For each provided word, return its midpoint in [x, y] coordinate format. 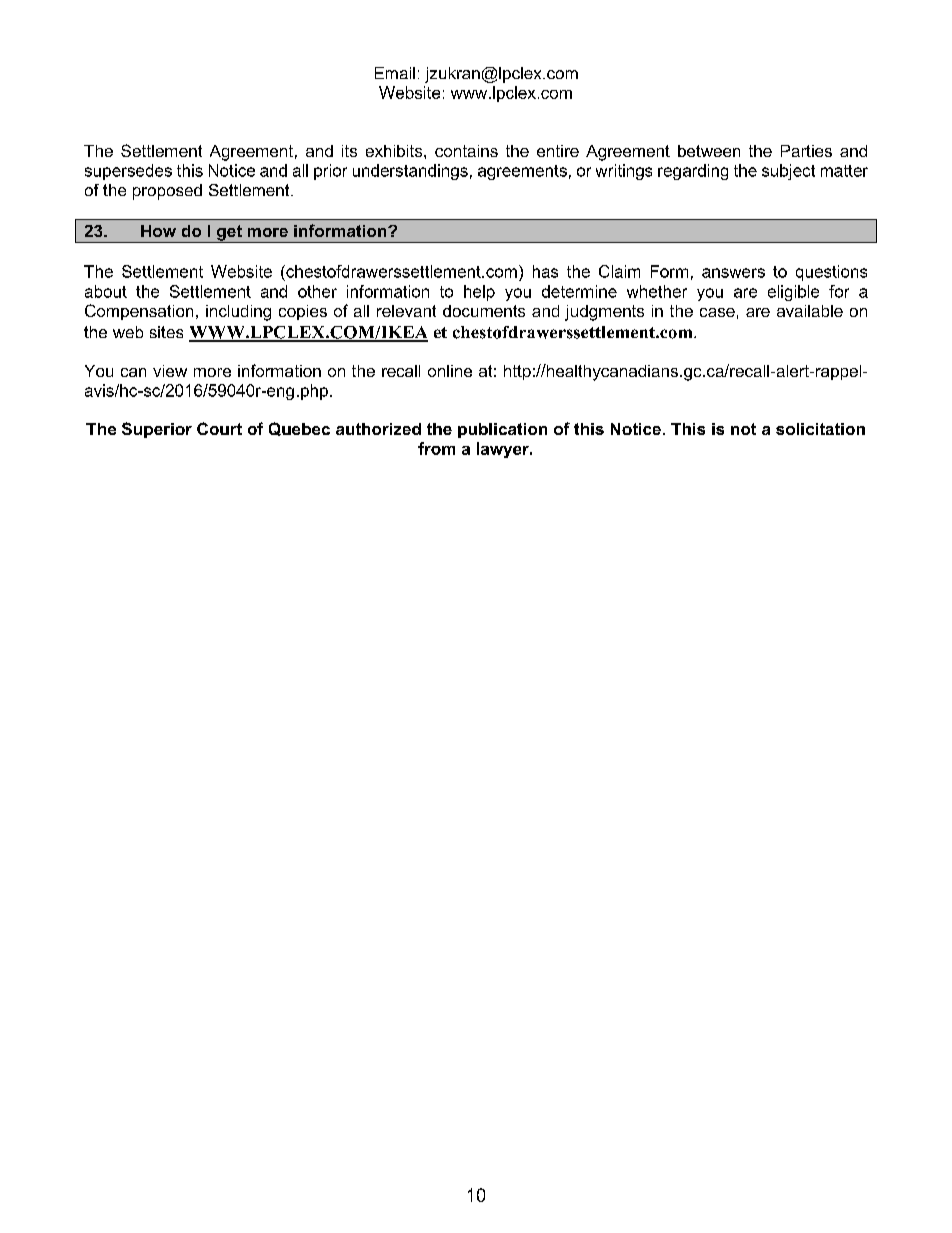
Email [395, 73]
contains [466, 151]
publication [502, 430]
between [709, 151]
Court [219, 428]
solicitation [820, 429]
